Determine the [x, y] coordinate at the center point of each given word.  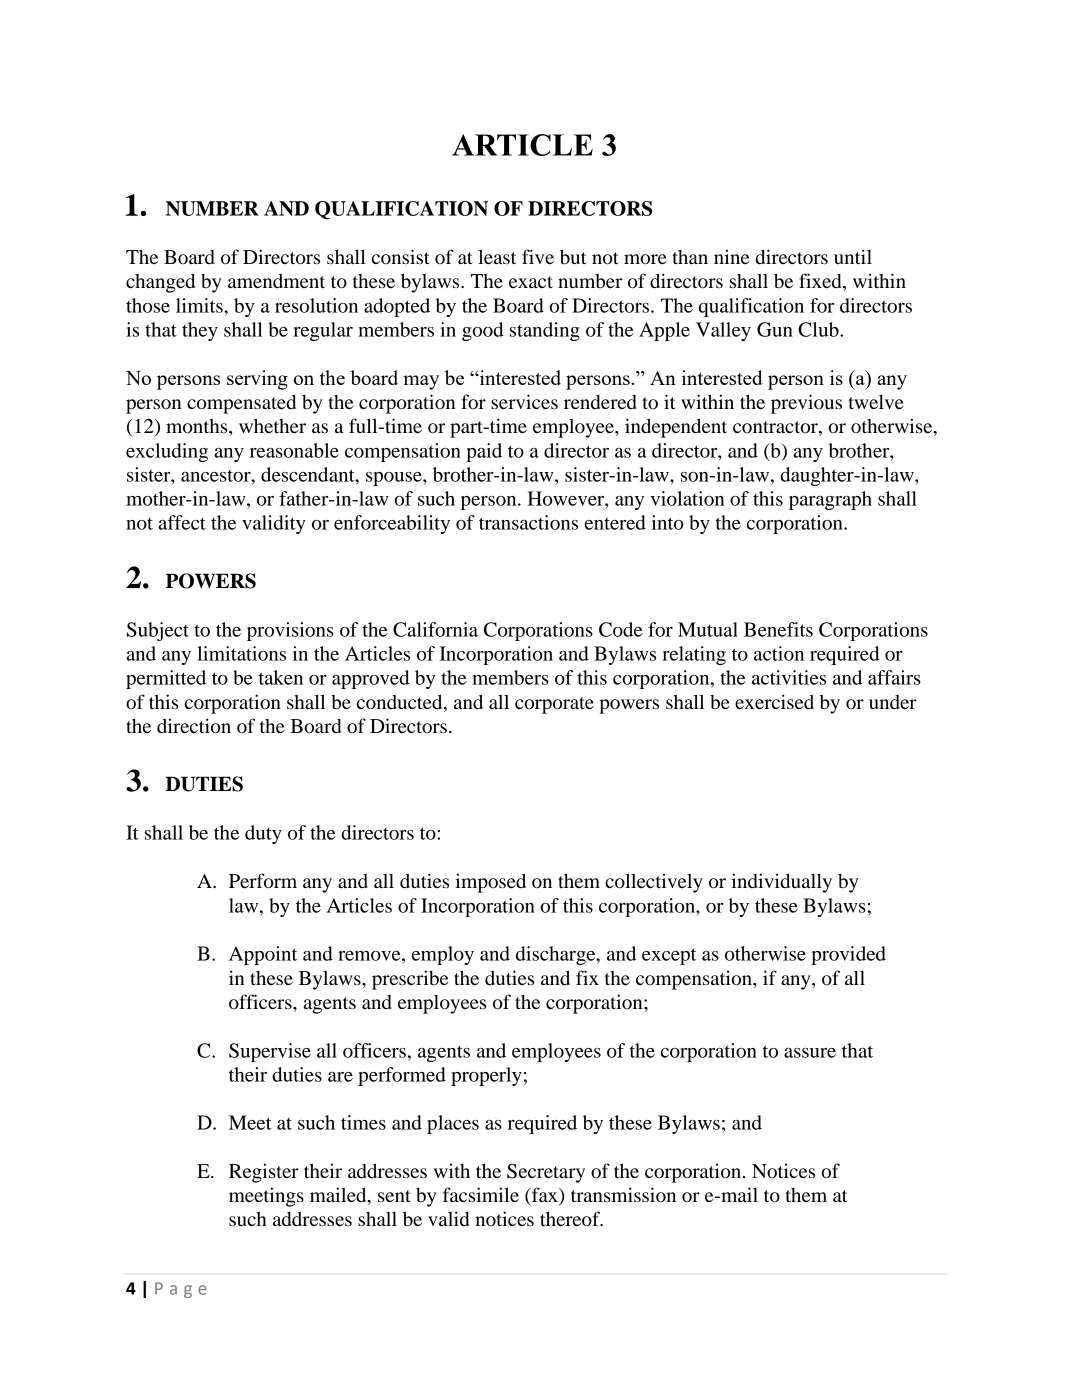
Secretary [546, 1173]
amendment [276, 281]
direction [194, 726]
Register [264, 1173]
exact [531, 282]
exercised [774, 702]
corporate [554, 705]
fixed [821, 282]
